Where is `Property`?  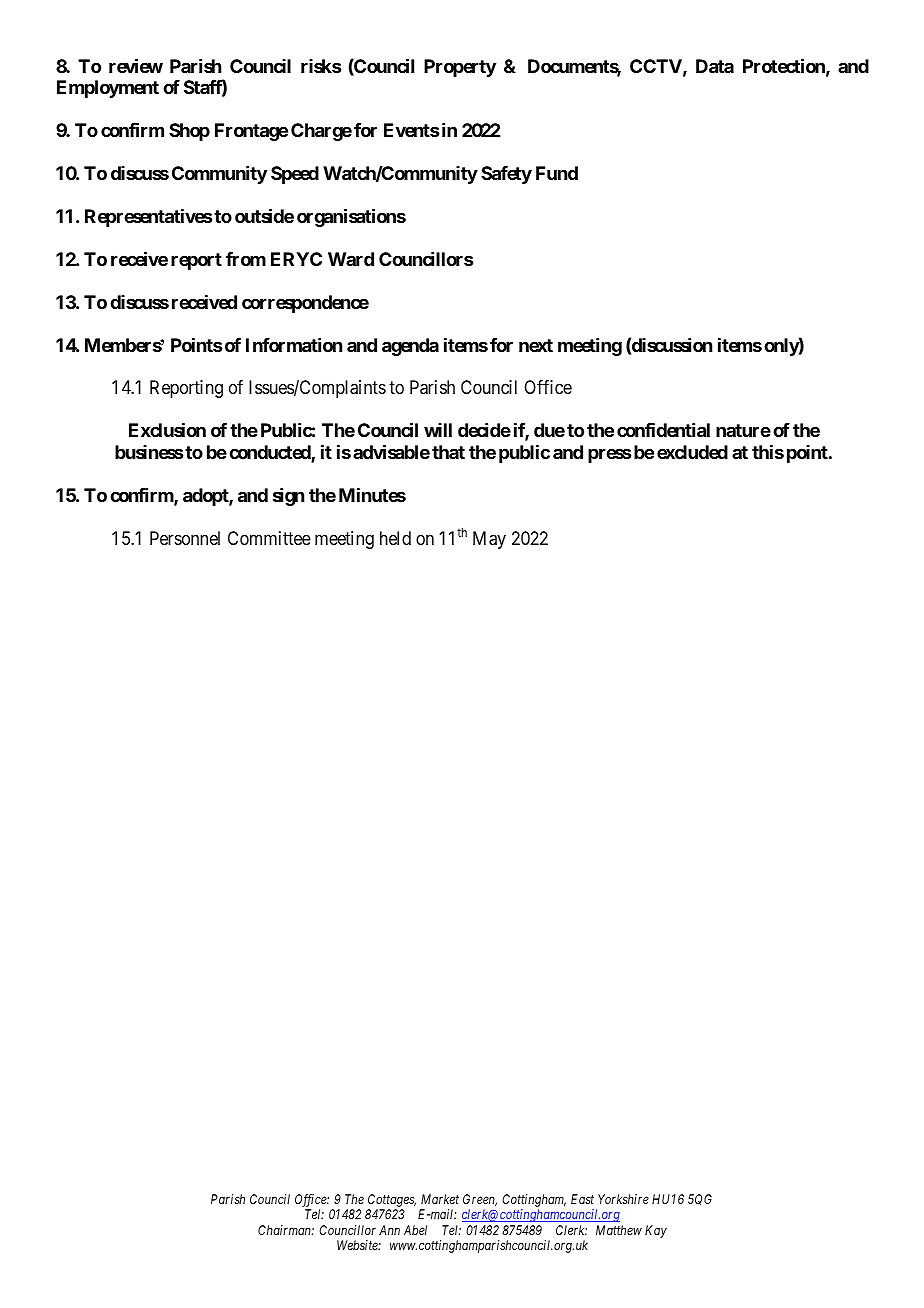
Property is located at coordinates (460, 68).
